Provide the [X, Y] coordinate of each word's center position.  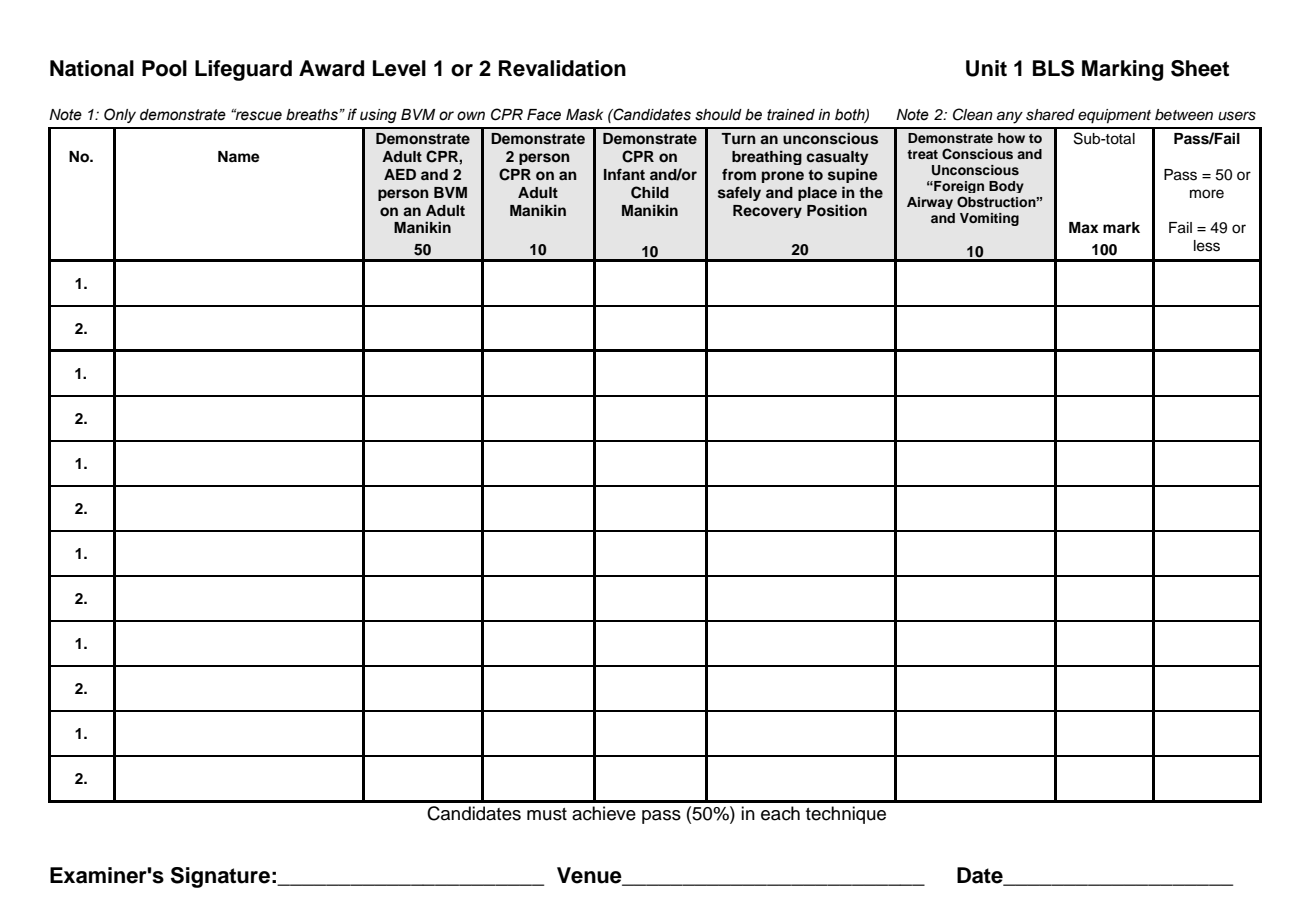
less [1207, 246]
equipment [1114, 116]
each [780, 813]
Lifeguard [243, 70]
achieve [604, 813]
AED [400, 174]
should [718, 115]
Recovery [767, 211]
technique [846, 815]
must [547, 814]
